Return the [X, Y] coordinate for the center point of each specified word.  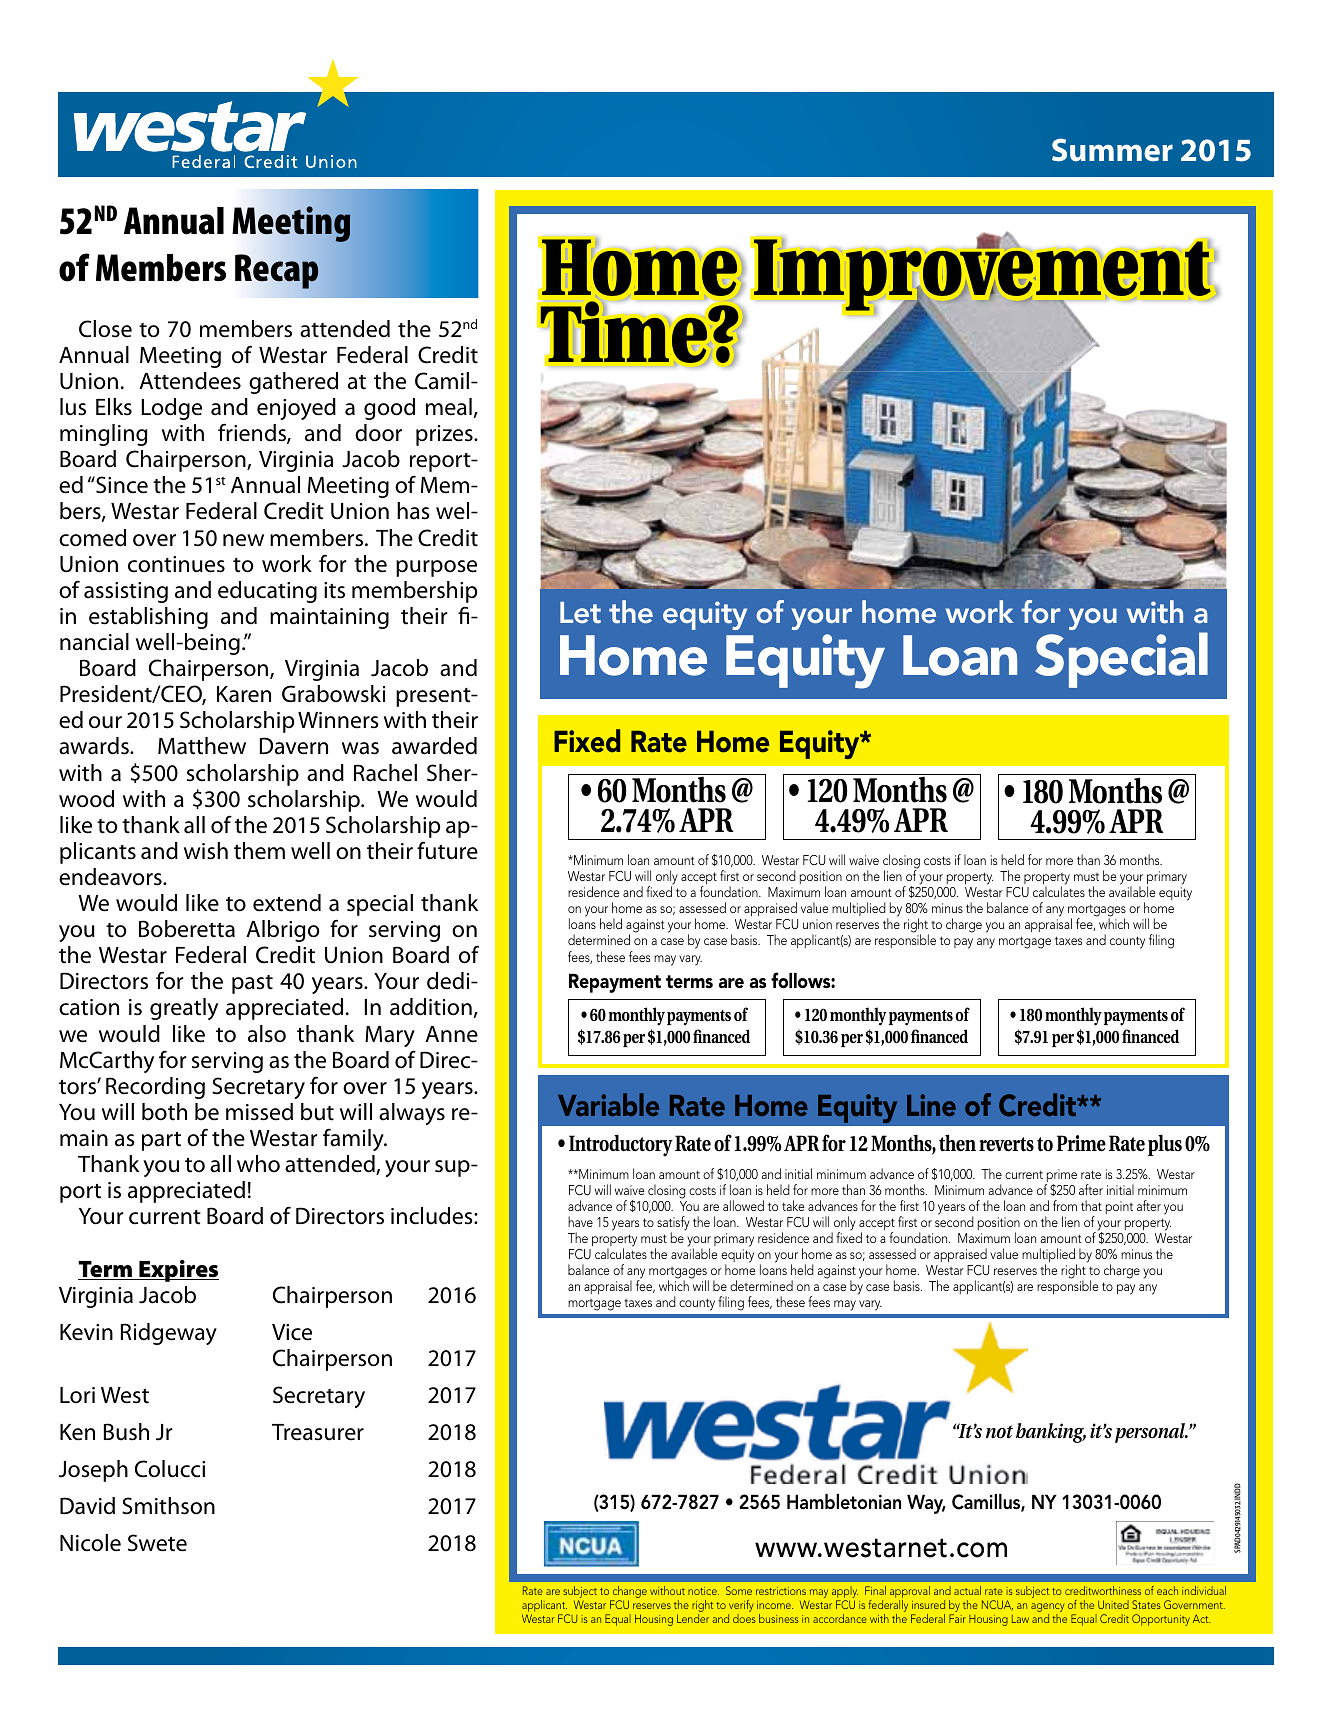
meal [449, 407]
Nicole [90, 1543]
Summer [1112, 150]
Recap [277, 271]
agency [1047, 1609]
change [629, 1593]
